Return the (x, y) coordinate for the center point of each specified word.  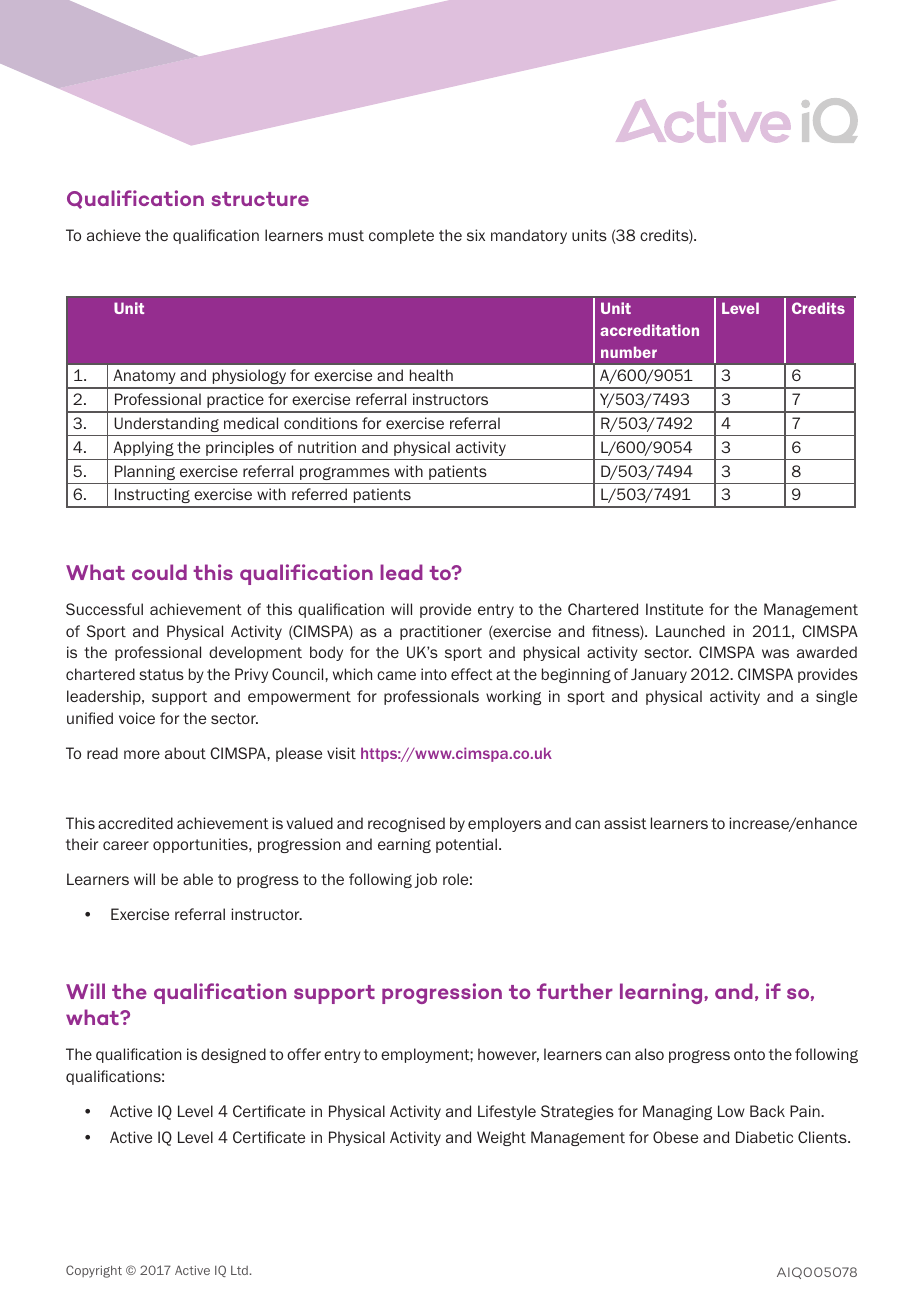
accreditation (649, 330)
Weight (501, 1138)
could (159, 572)
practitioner (441, 632)
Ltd (239, 1270)
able (198, 879)
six (476, 235)
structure (260, 199)
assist (625, 823)
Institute (674, 609)
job (426, 880)
